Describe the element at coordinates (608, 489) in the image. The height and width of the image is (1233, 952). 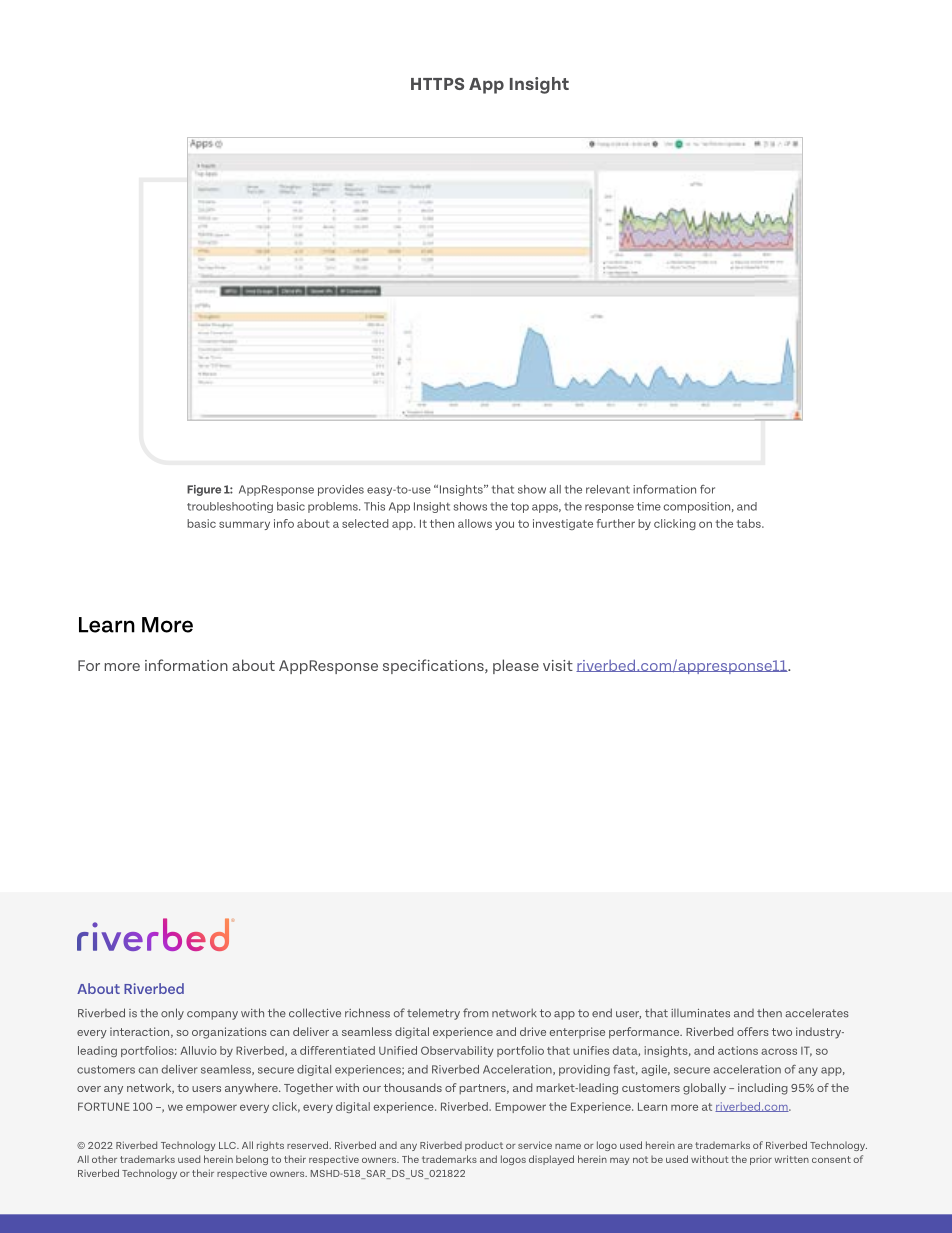
I see `relevant` at that location.
